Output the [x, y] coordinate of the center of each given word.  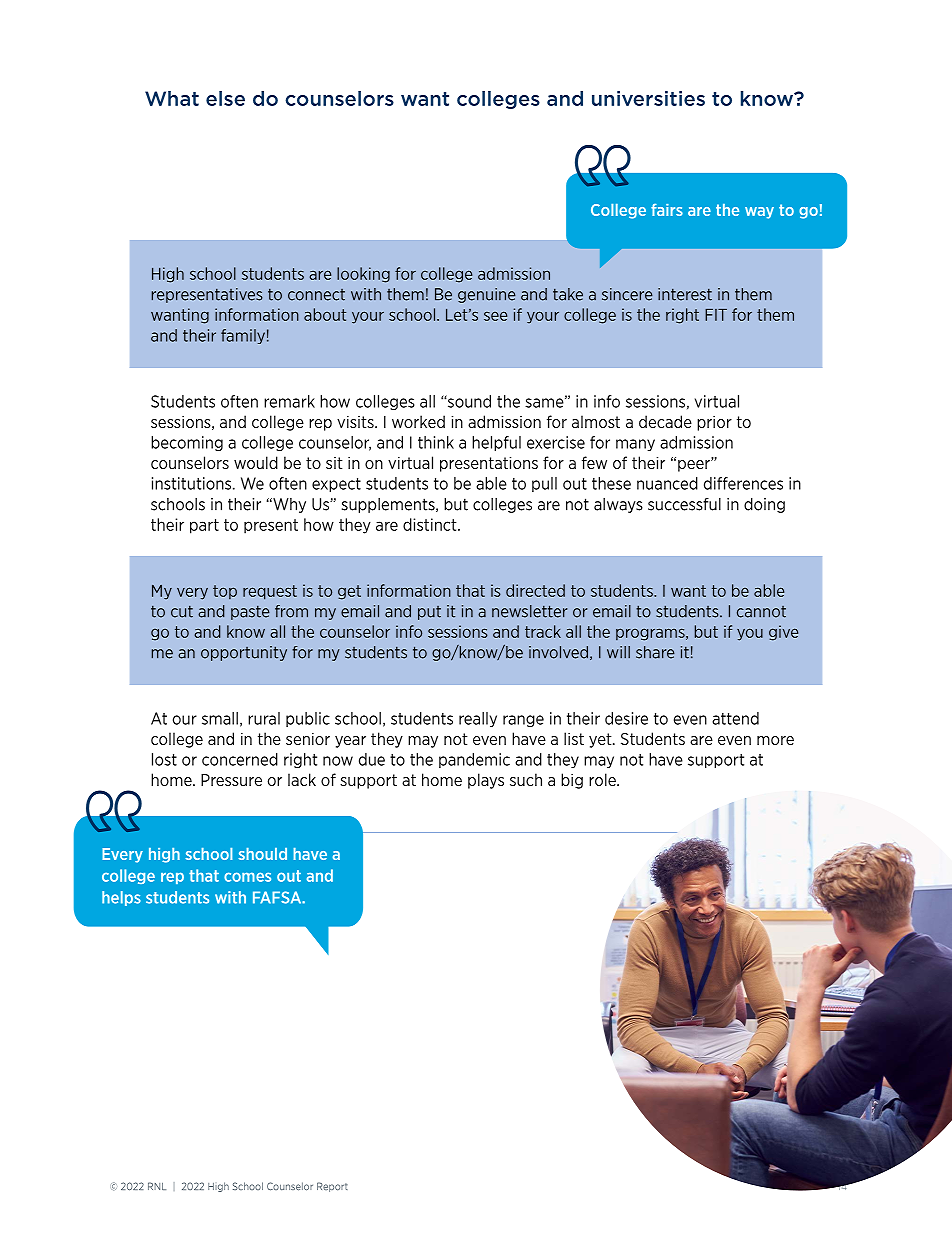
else [225, 98]
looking [363, 275]
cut [182, 612]
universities [648, 98]
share [655, 652]
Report [332, 1187]
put [429, 613]
